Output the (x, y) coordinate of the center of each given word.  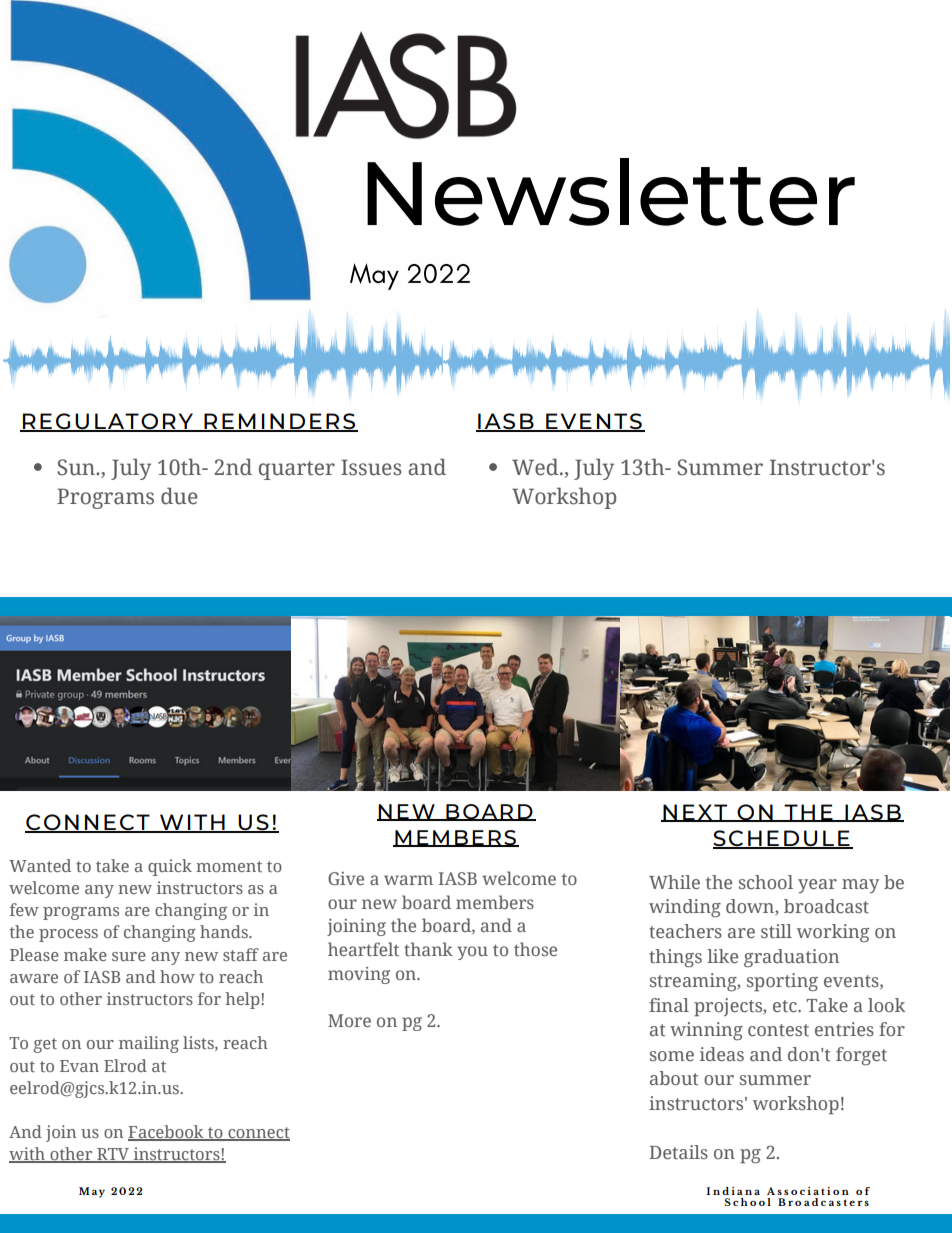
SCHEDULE (782, 839)
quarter (297, 470)
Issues (371, 467)
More (349, 1020)
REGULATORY (108, 422)
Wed (536, 467)
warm (408, 880)
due (179, 496)
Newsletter (611, 192)
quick (170, 867)
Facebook (167, 1133)
